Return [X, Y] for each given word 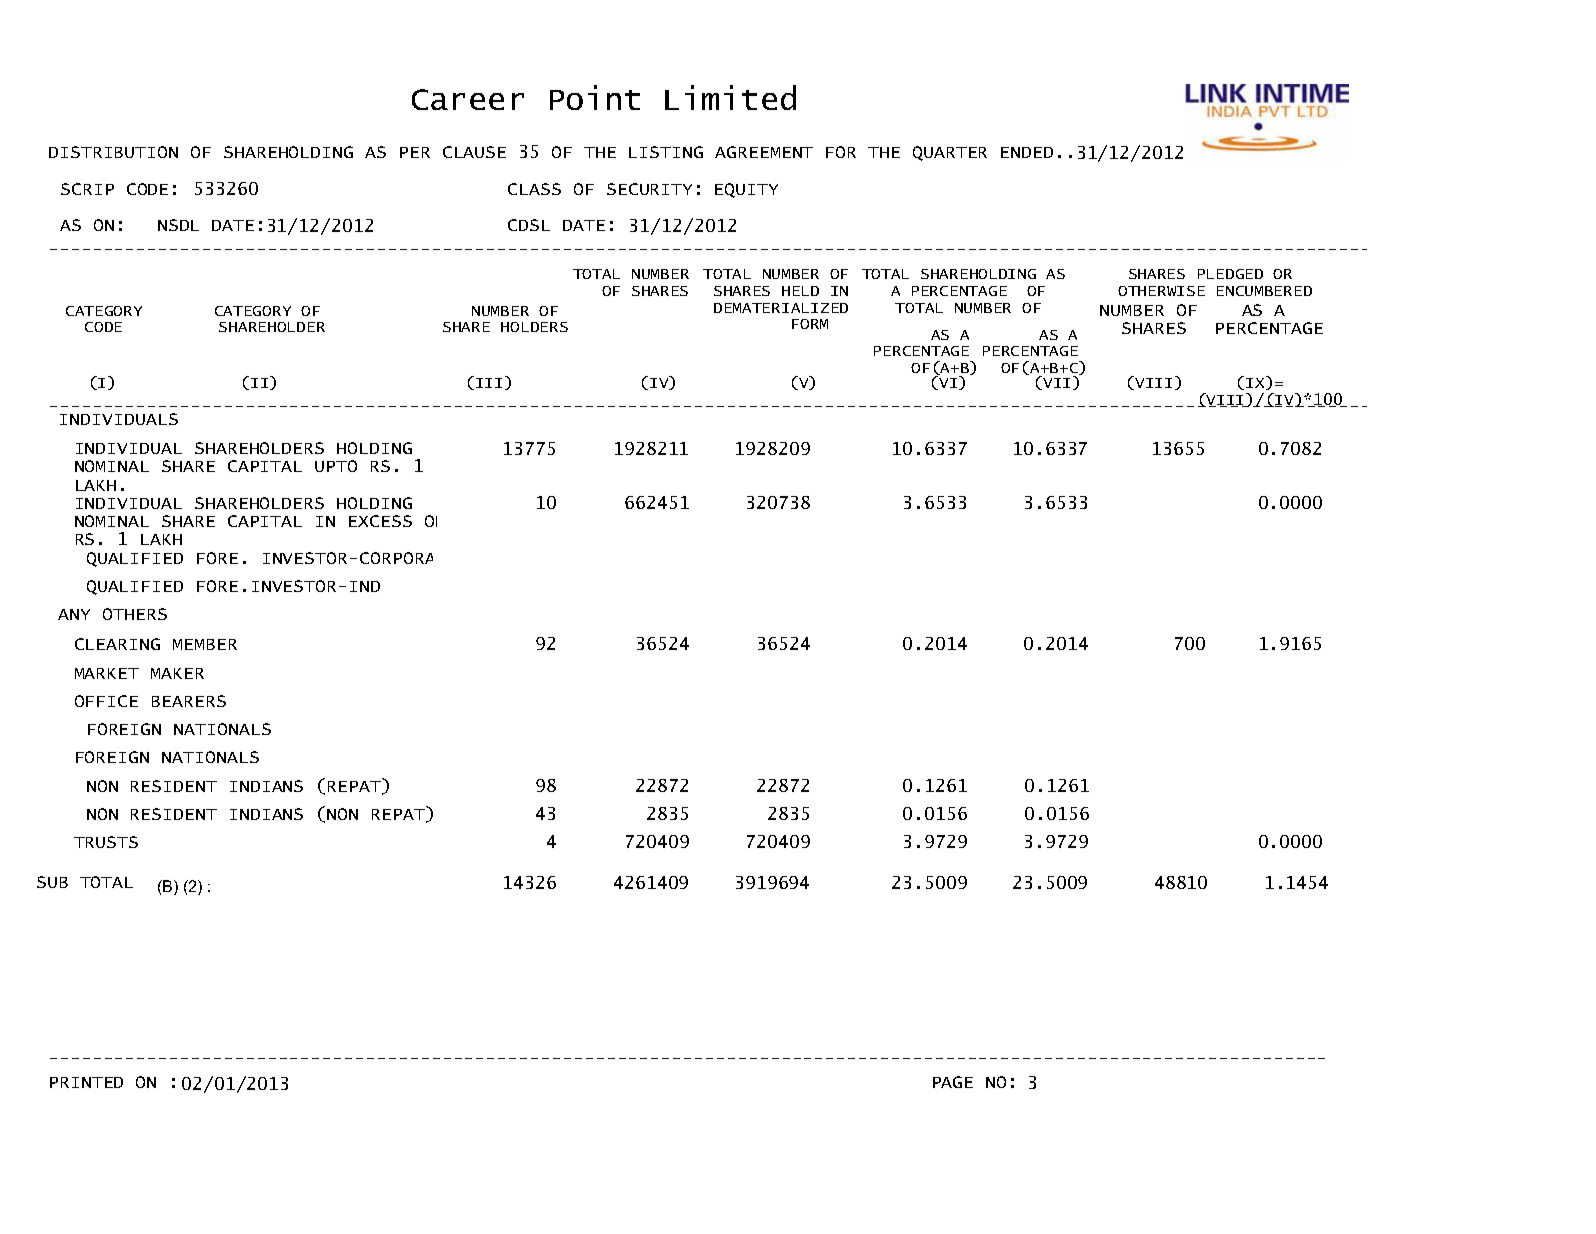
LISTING [666, 152]
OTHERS [135, 614]
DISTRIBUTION [113, 152]
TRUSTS [106, 842]
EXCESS [380, 521]
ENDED [1027, 152]
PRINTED [86, 1082]
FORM [810, 324]
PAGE [953, 1082]
